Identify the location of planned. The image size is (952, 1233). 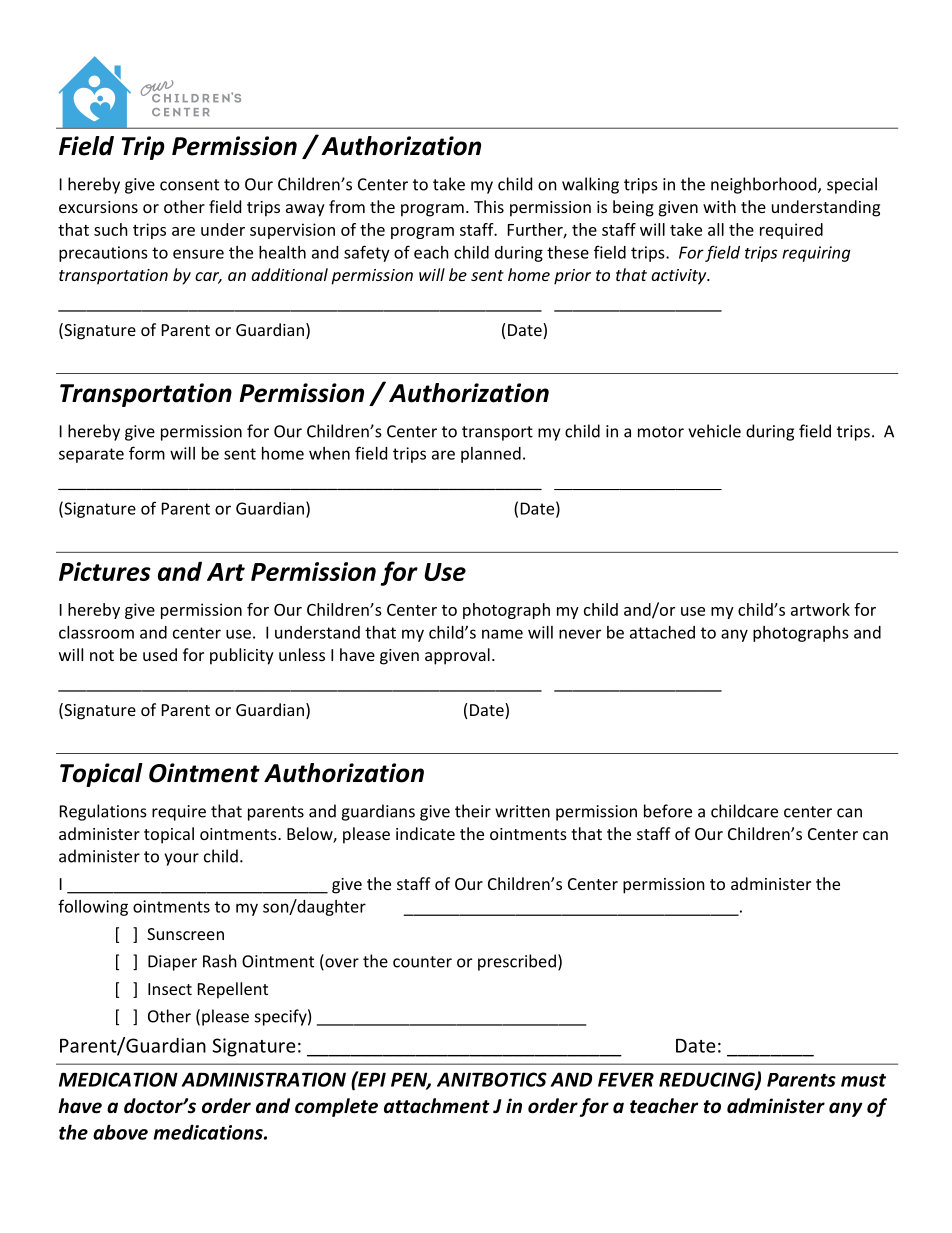
(491, 455).
